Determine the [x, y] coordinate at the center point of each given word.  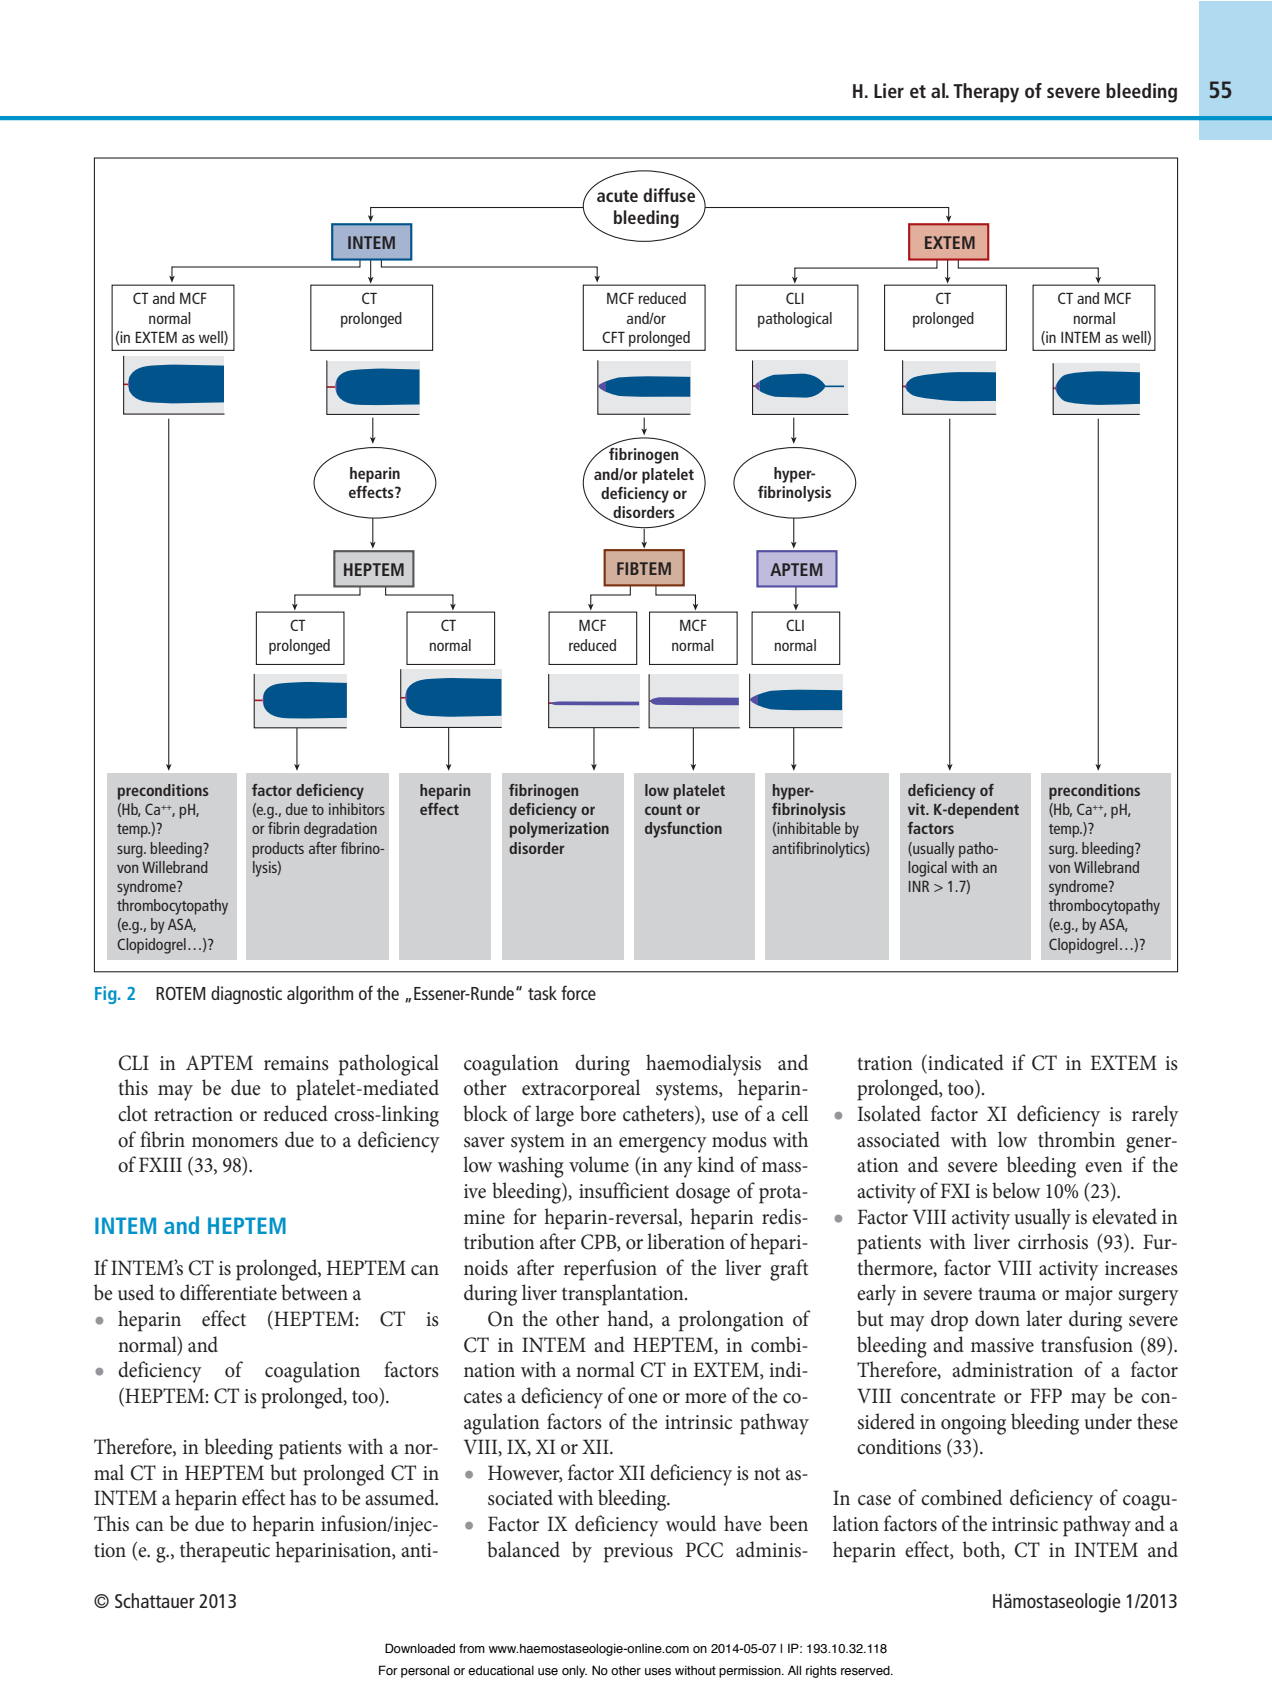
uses [658, 1672]
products [278, 850]
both [983, 1550]
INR [919, 886]
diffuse [670, 194]
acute [617, 196]
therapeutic [225, 1552]
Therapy [986, 93]
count [663, 809]
